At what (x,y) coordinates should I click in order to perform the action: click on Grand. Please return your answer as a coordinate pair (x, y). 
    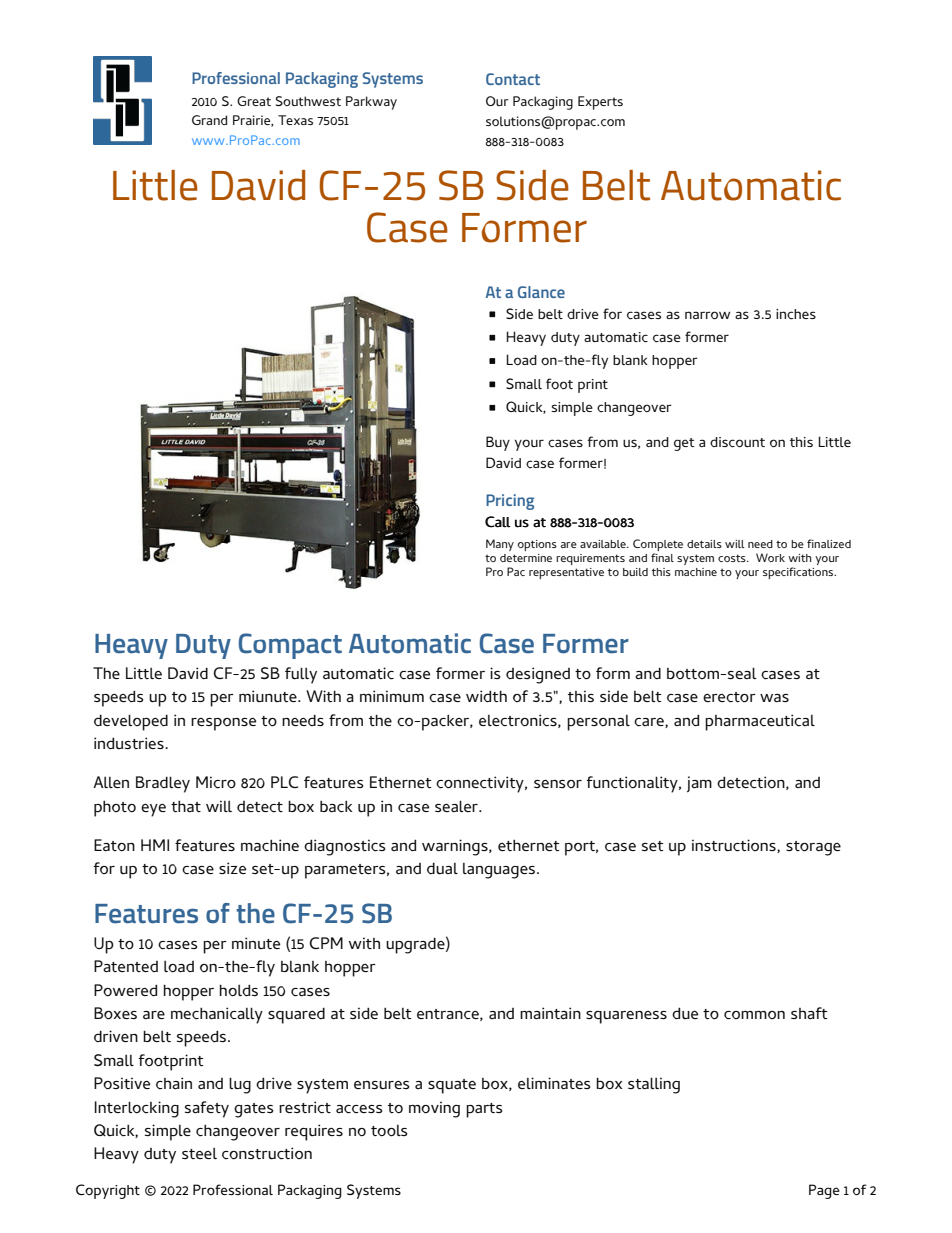
    Looking at the image, I should click on (209, 120).
